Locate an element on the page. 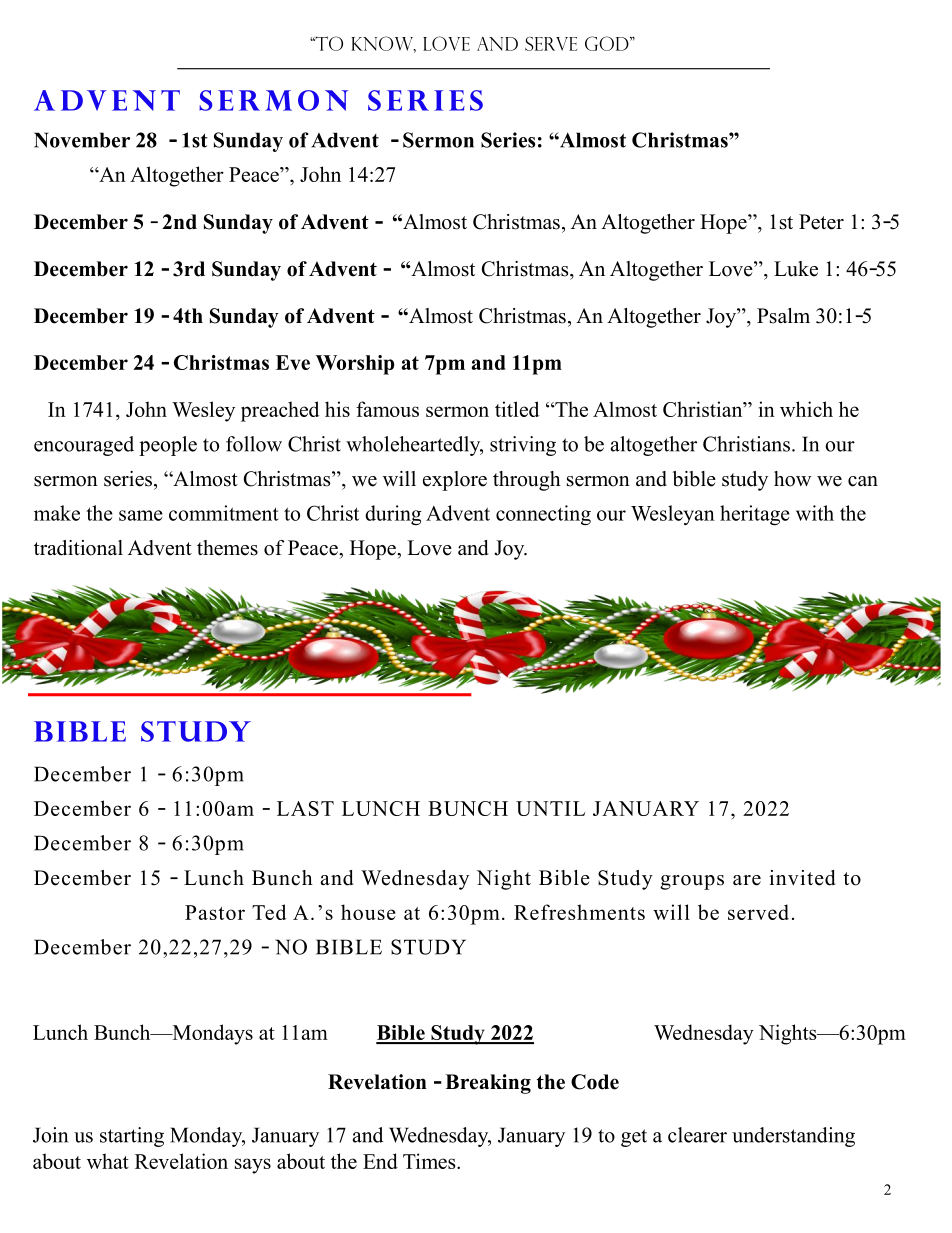 Image resolution: width=952 pixels, height=1233 pixels. Worship is located at coordinates (355, 365).
